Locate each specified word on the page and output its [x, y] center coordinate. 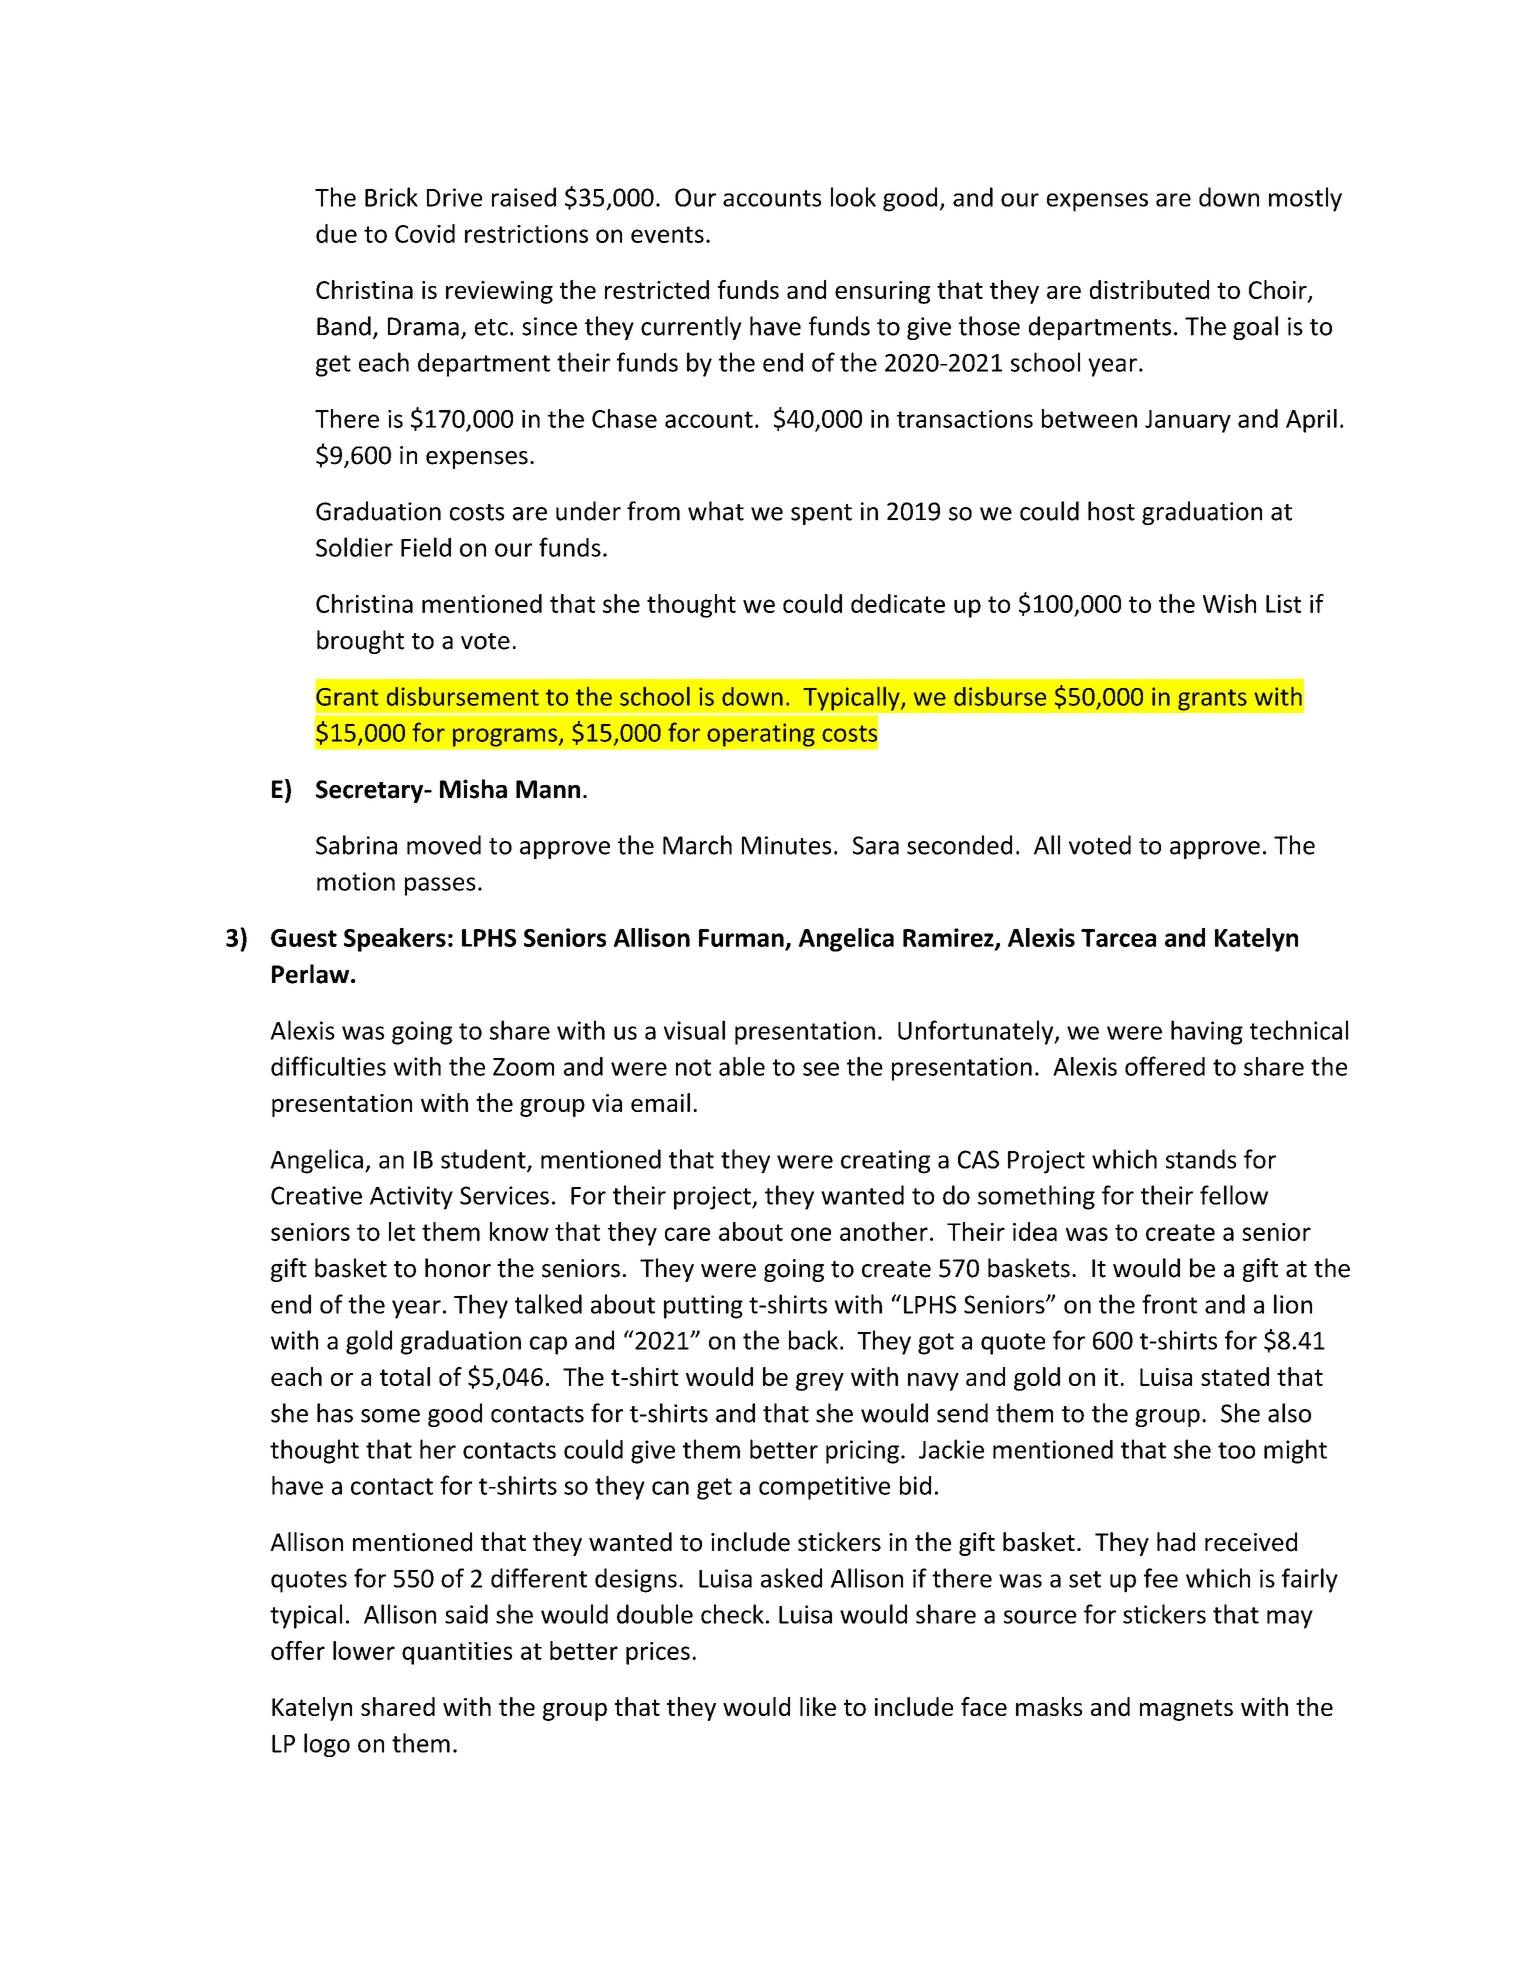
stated [1235, 1376]
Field [426, 547]
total [405, 1376]
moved [444, 845]
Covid [425, 233]
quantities [457, 1653]
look [853, 197]
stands [1201, 1159]
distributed [1149, 289]
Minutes [786, 845]
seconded [959, 845]
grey [820, 1382]
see [821, 1069]
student [484, 1160]
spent [821, 514]
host [1111, 511]
